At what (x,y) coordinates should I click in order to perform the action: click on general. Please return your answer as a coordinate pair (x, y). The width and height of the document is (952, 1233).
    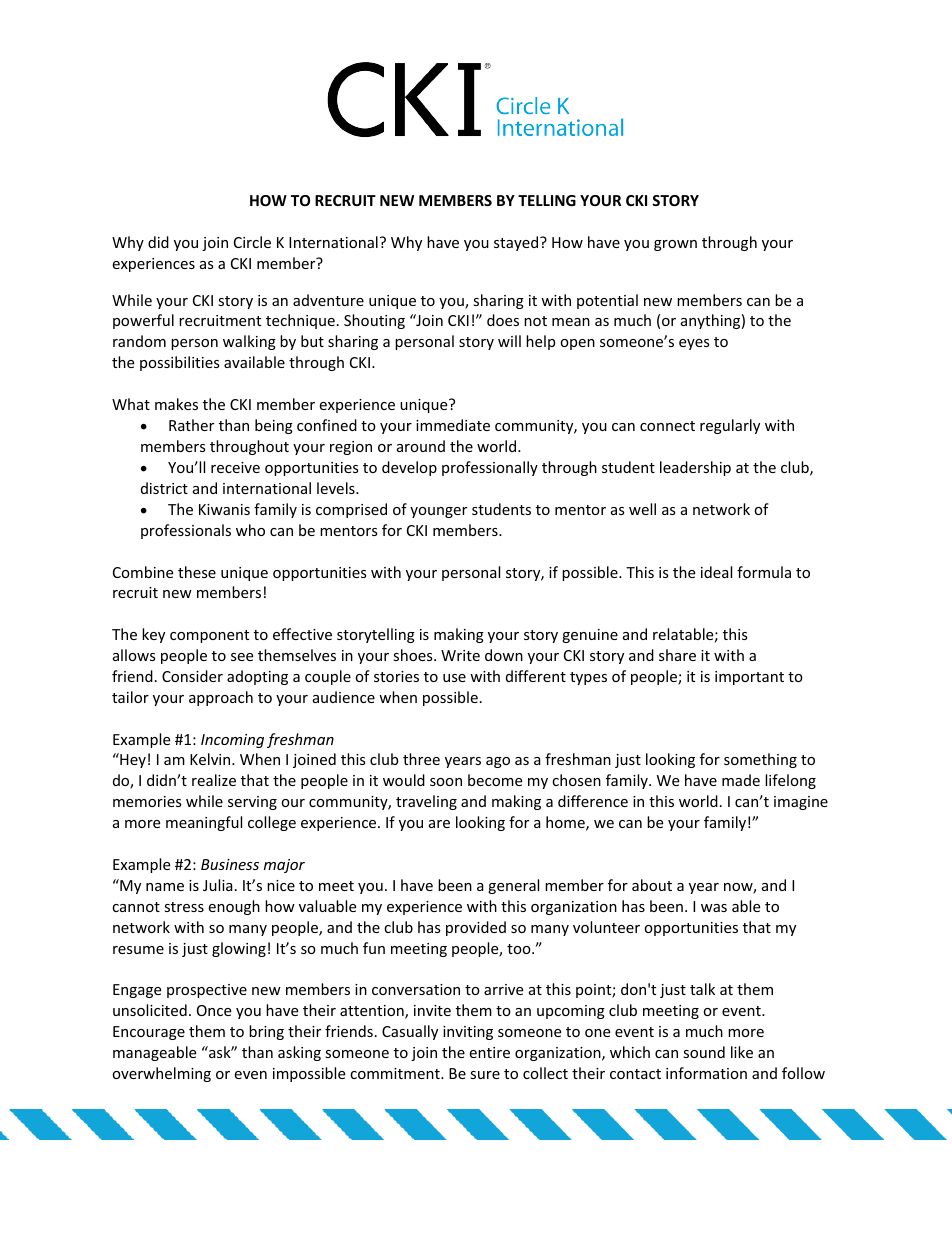
    Looking at the image, I should click on (513, 886).
